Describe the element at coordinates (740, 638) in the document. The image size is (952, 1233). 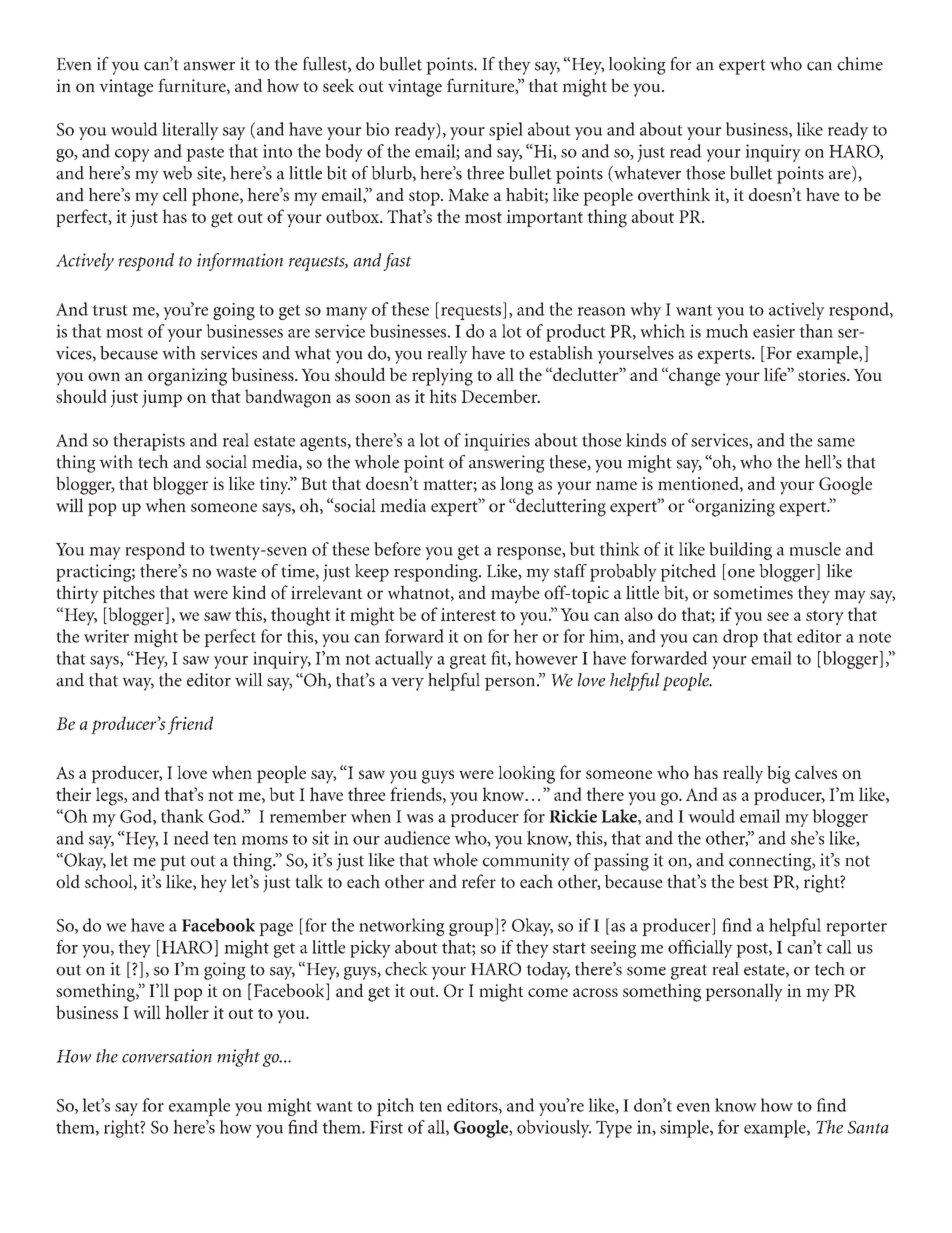
I see `drop` at that location.
